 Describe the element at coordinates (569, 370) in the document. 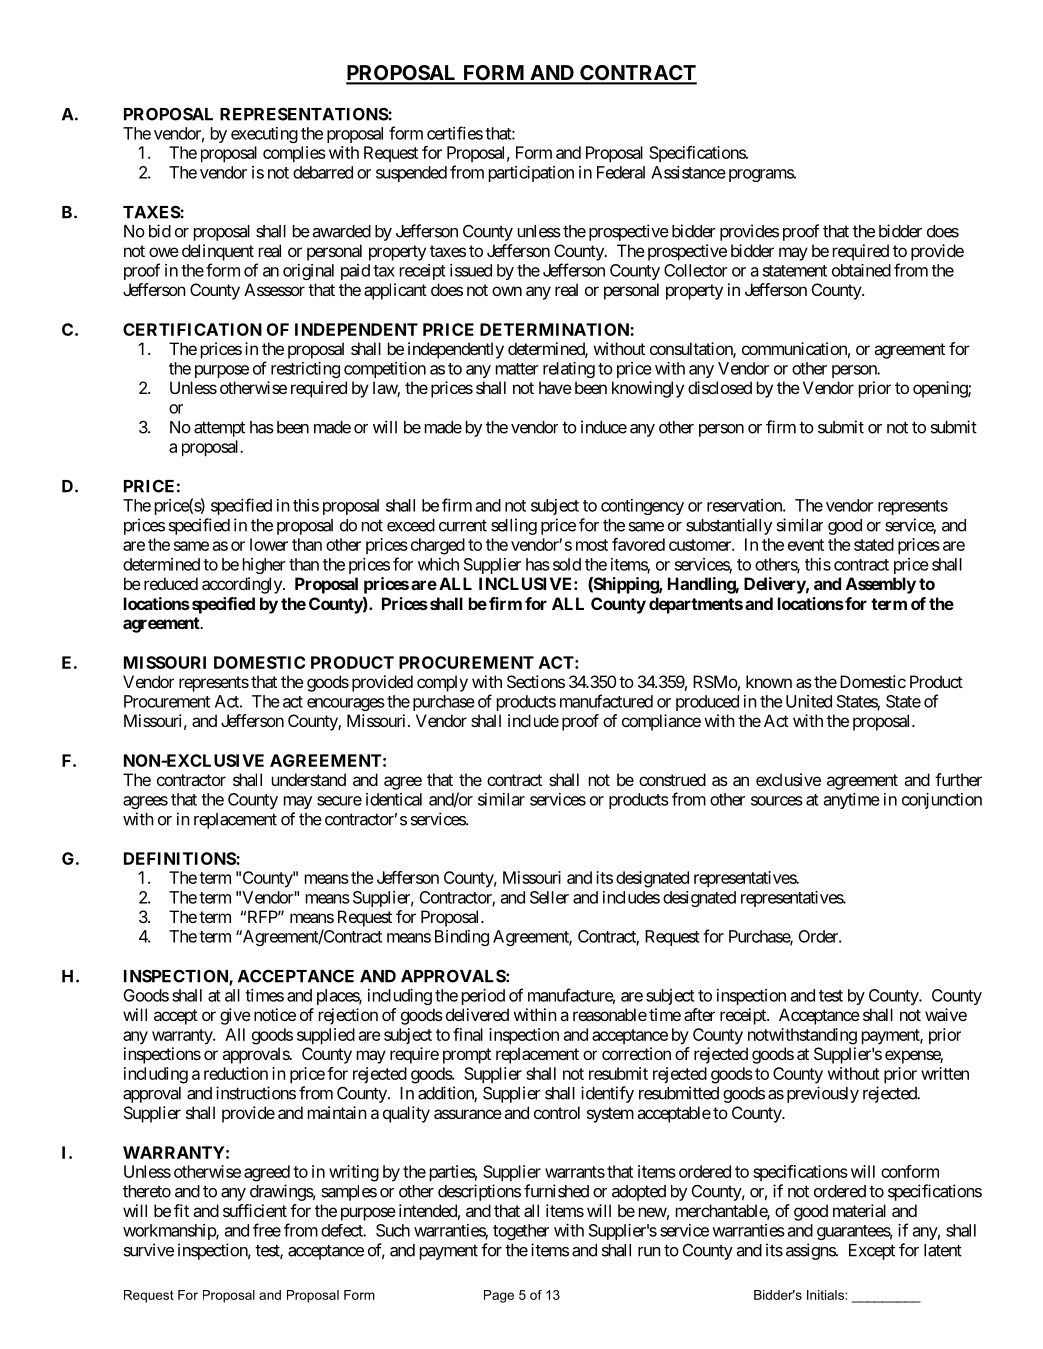

I see `relating` at that location.
